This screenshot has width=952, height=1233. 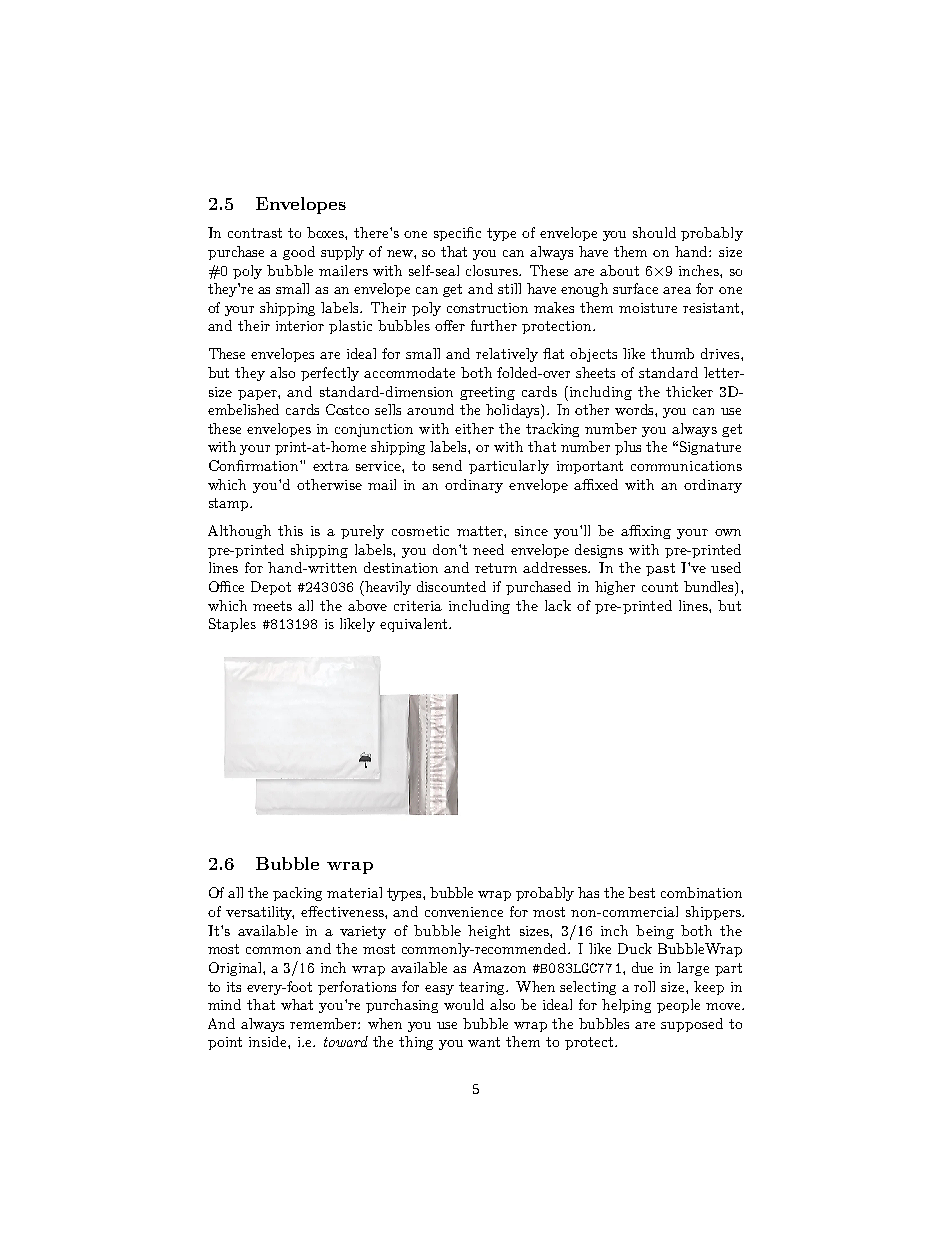 I want to click on equivalent, so click(x=415, y=625).
